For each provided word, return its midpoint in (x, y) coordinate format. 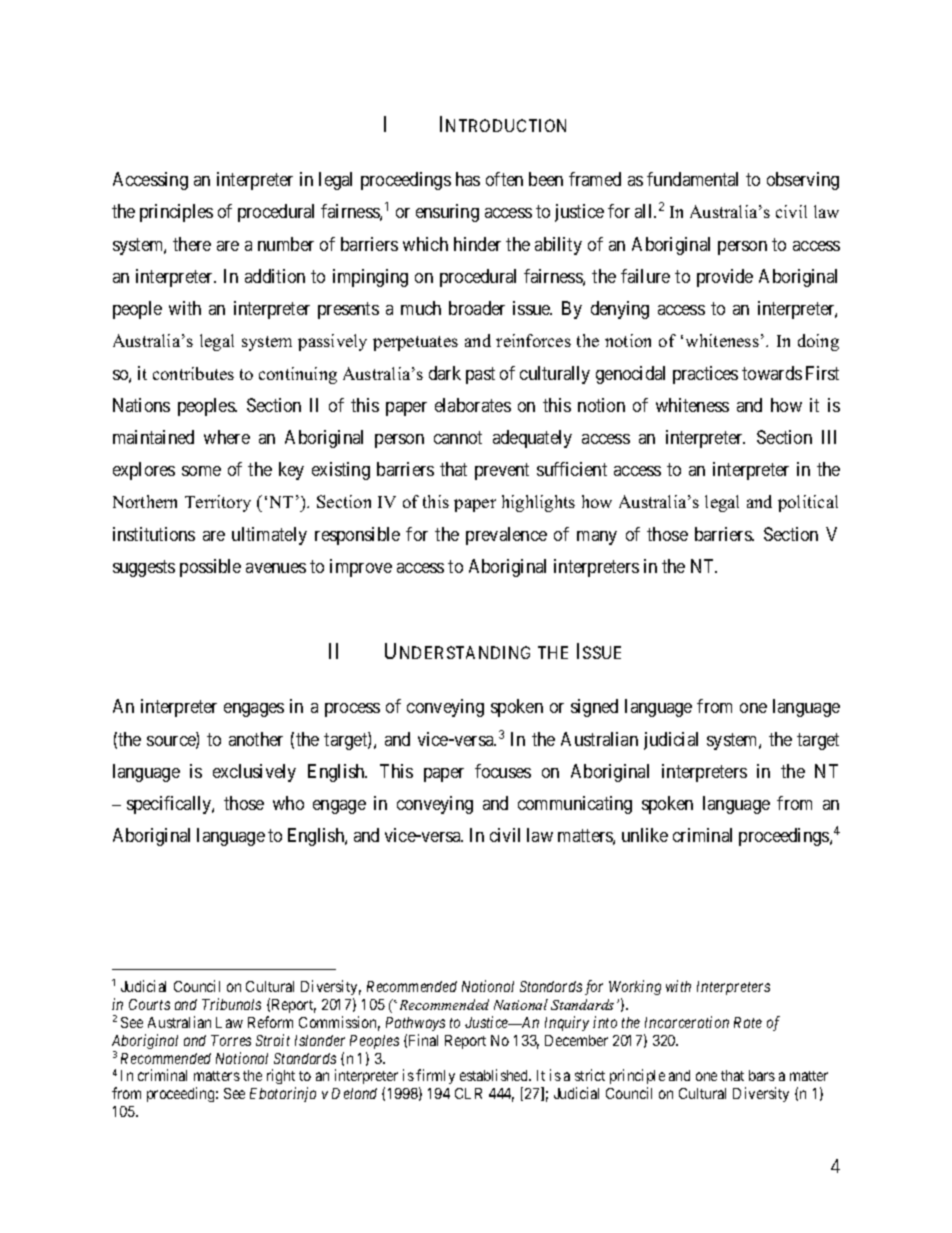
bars (762, 1075)
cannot (458, 437)
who (288, 803)
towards (772, 373)
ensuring (447, 213)
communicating (575, 805)
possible (210, 568)
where (227, 437)
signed (594, 708)
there (192, 244)
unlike (645, 835)
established (495, 1075)
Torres (231, 1040)
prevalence (506, 536)
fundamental (692, 179)
